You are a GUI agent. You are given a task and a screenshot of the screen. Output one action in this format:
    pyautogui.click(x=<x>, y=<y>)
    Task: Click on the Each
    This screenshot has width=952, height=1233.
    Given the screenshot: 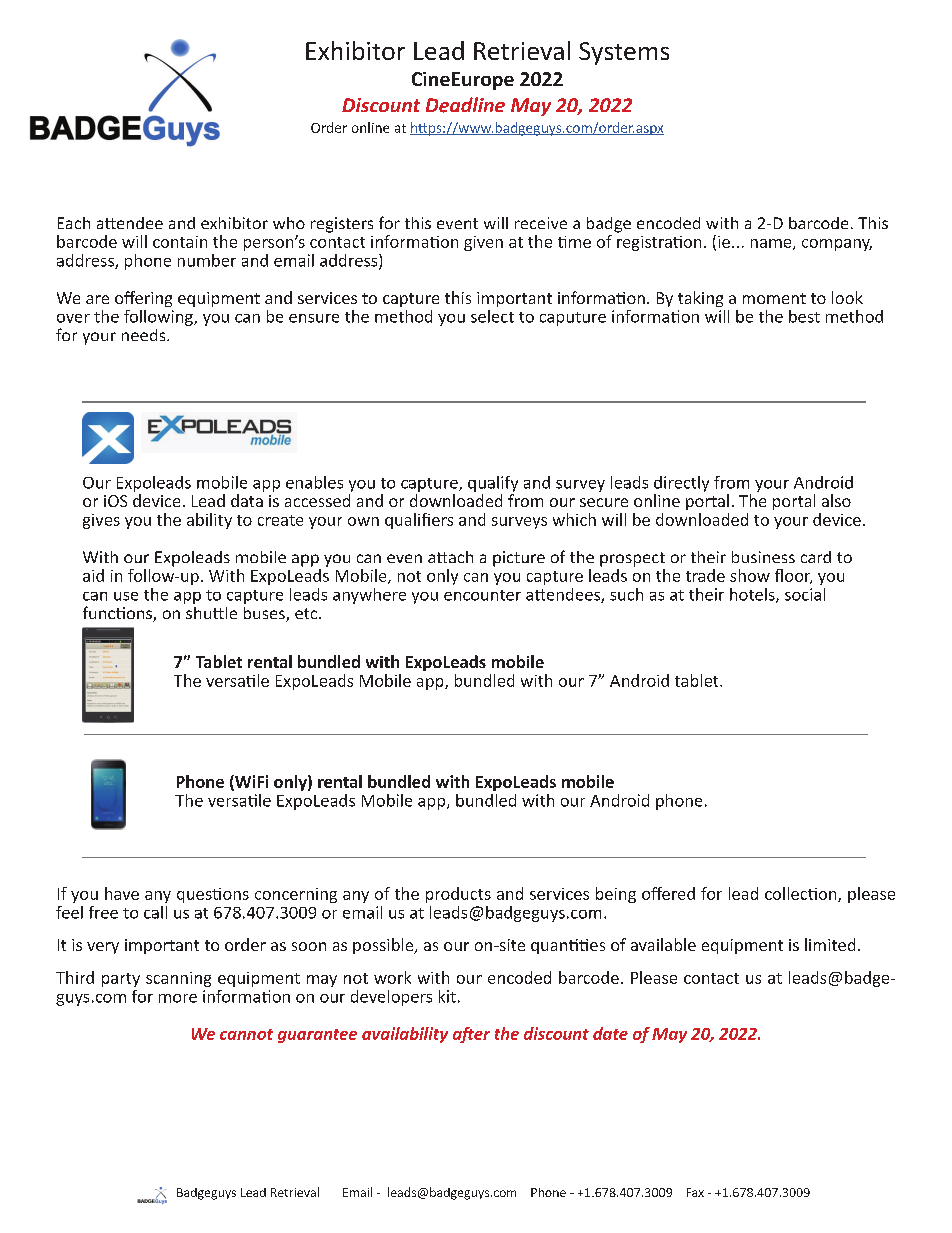 What is the action you would take?
    pyautogui.click(x=74, y=223)
